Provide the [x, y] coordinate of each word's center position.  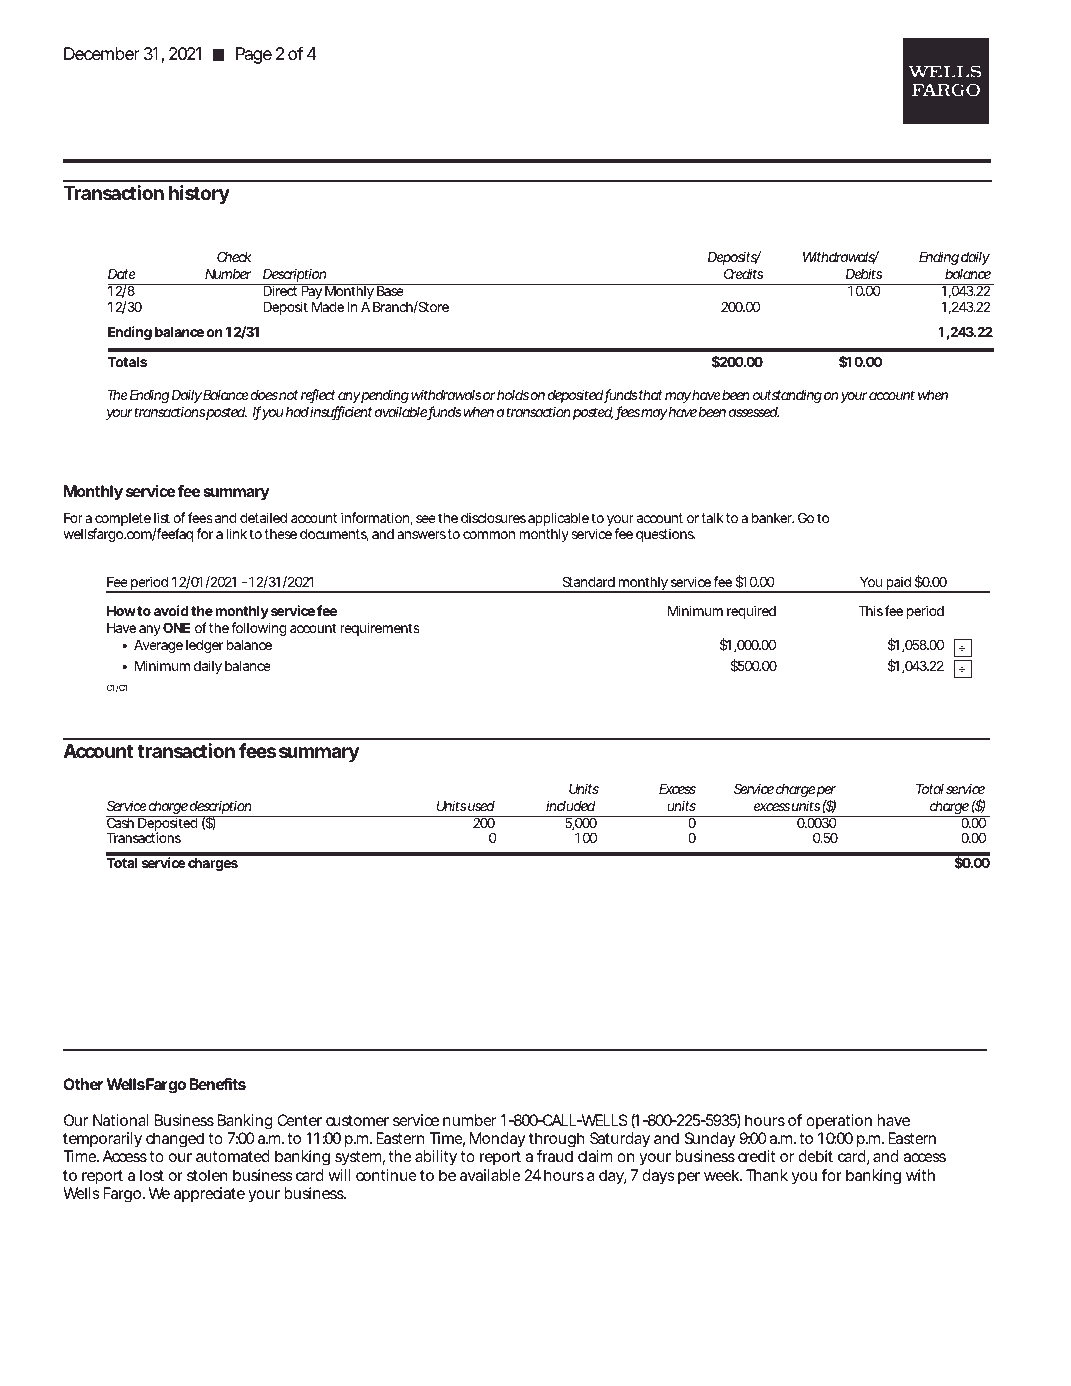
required [751, 612]
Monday [497, 1140]
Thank [767, 1175]
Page [254, 55]
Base [390, 290]
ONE [176, 627]
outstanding [787, 396]
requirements [380, 629]
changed [175, 1140]
